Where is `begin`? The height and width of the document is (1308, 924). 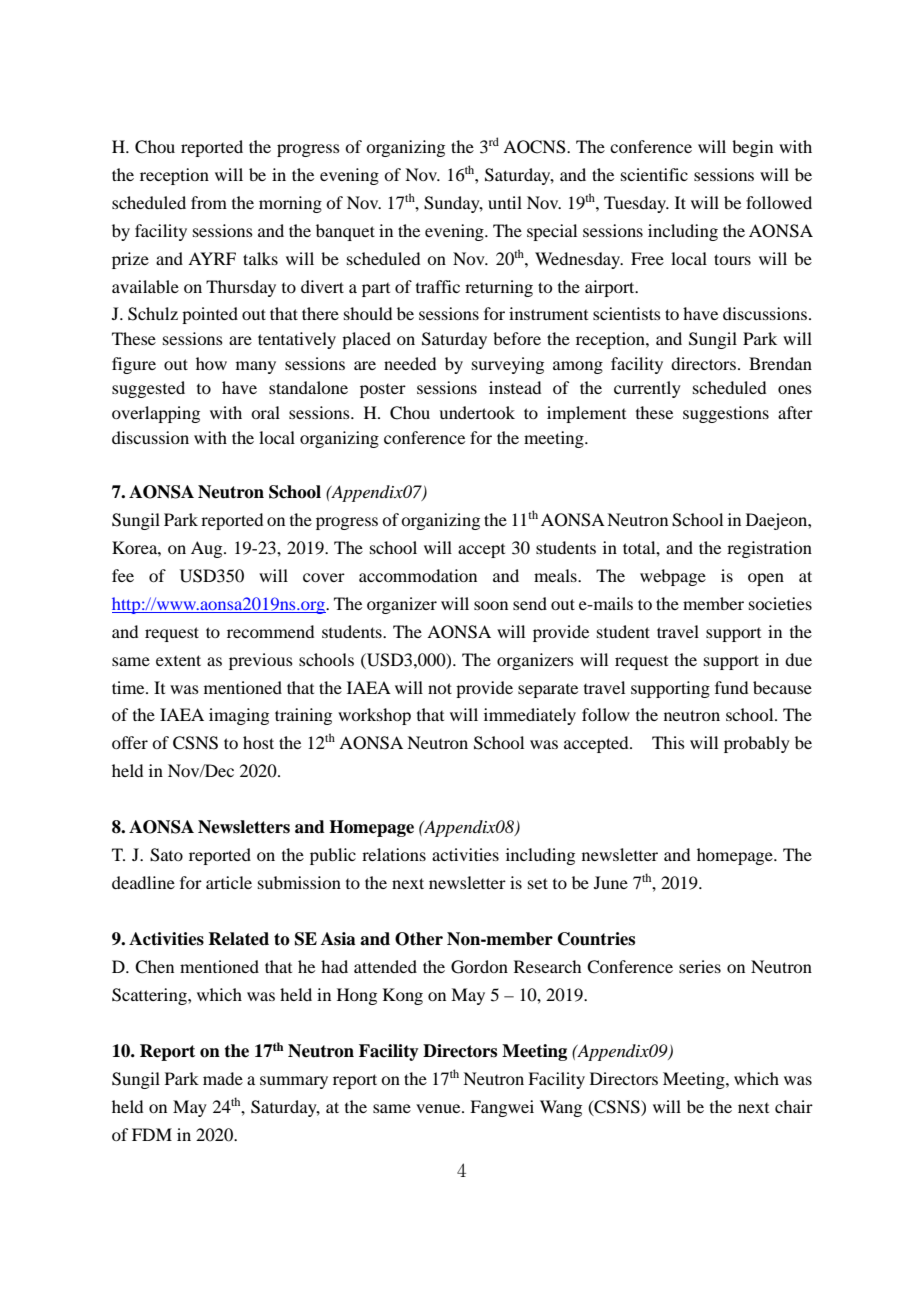
begin is located at coordinates (752, 148).
